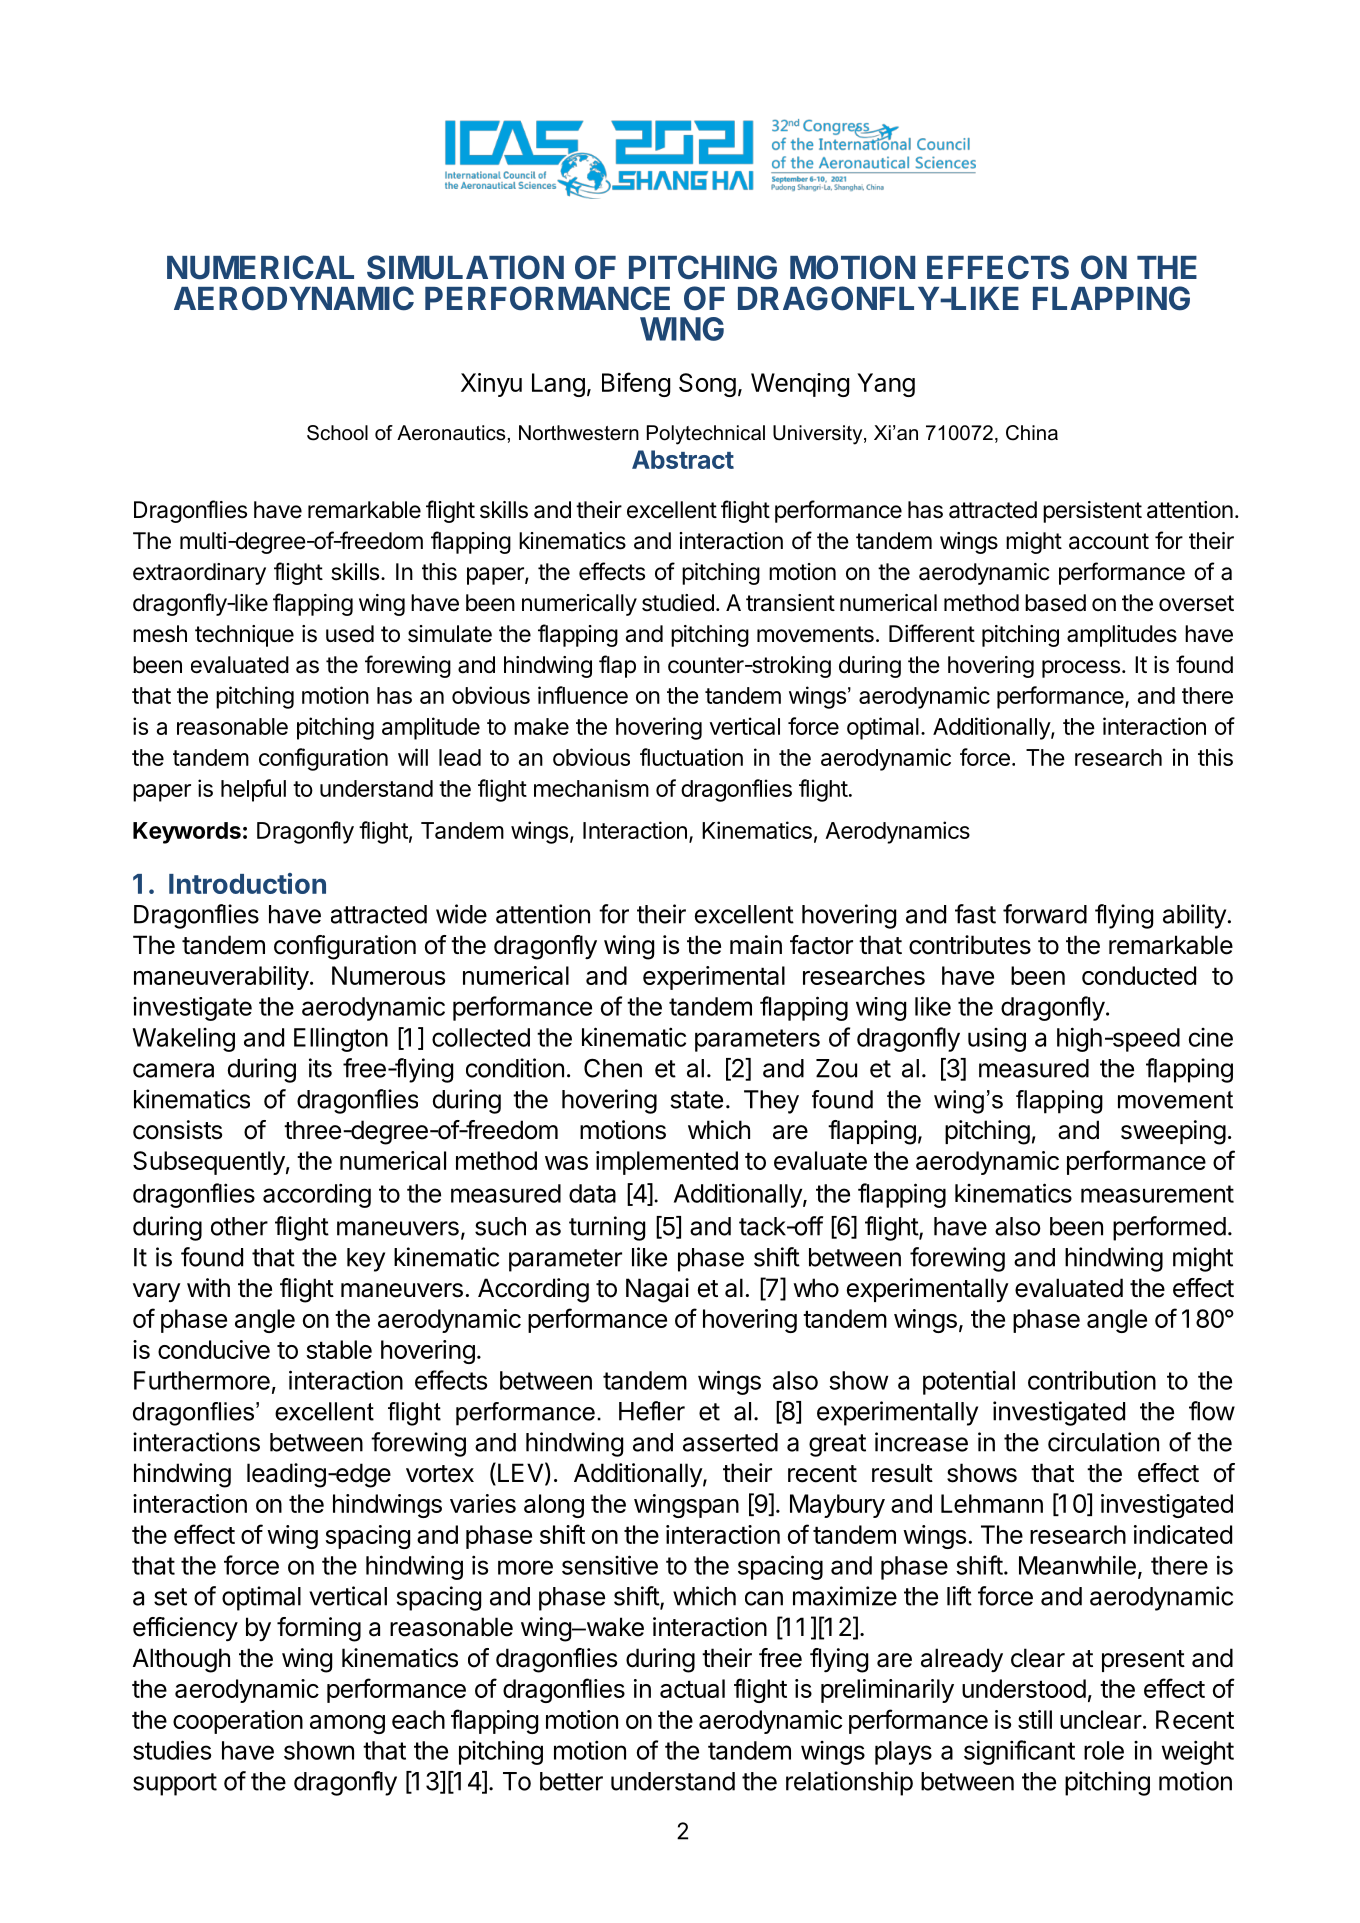 This image has height=1923, width=1360. I want to click on conducted, so click(1139, 975).
